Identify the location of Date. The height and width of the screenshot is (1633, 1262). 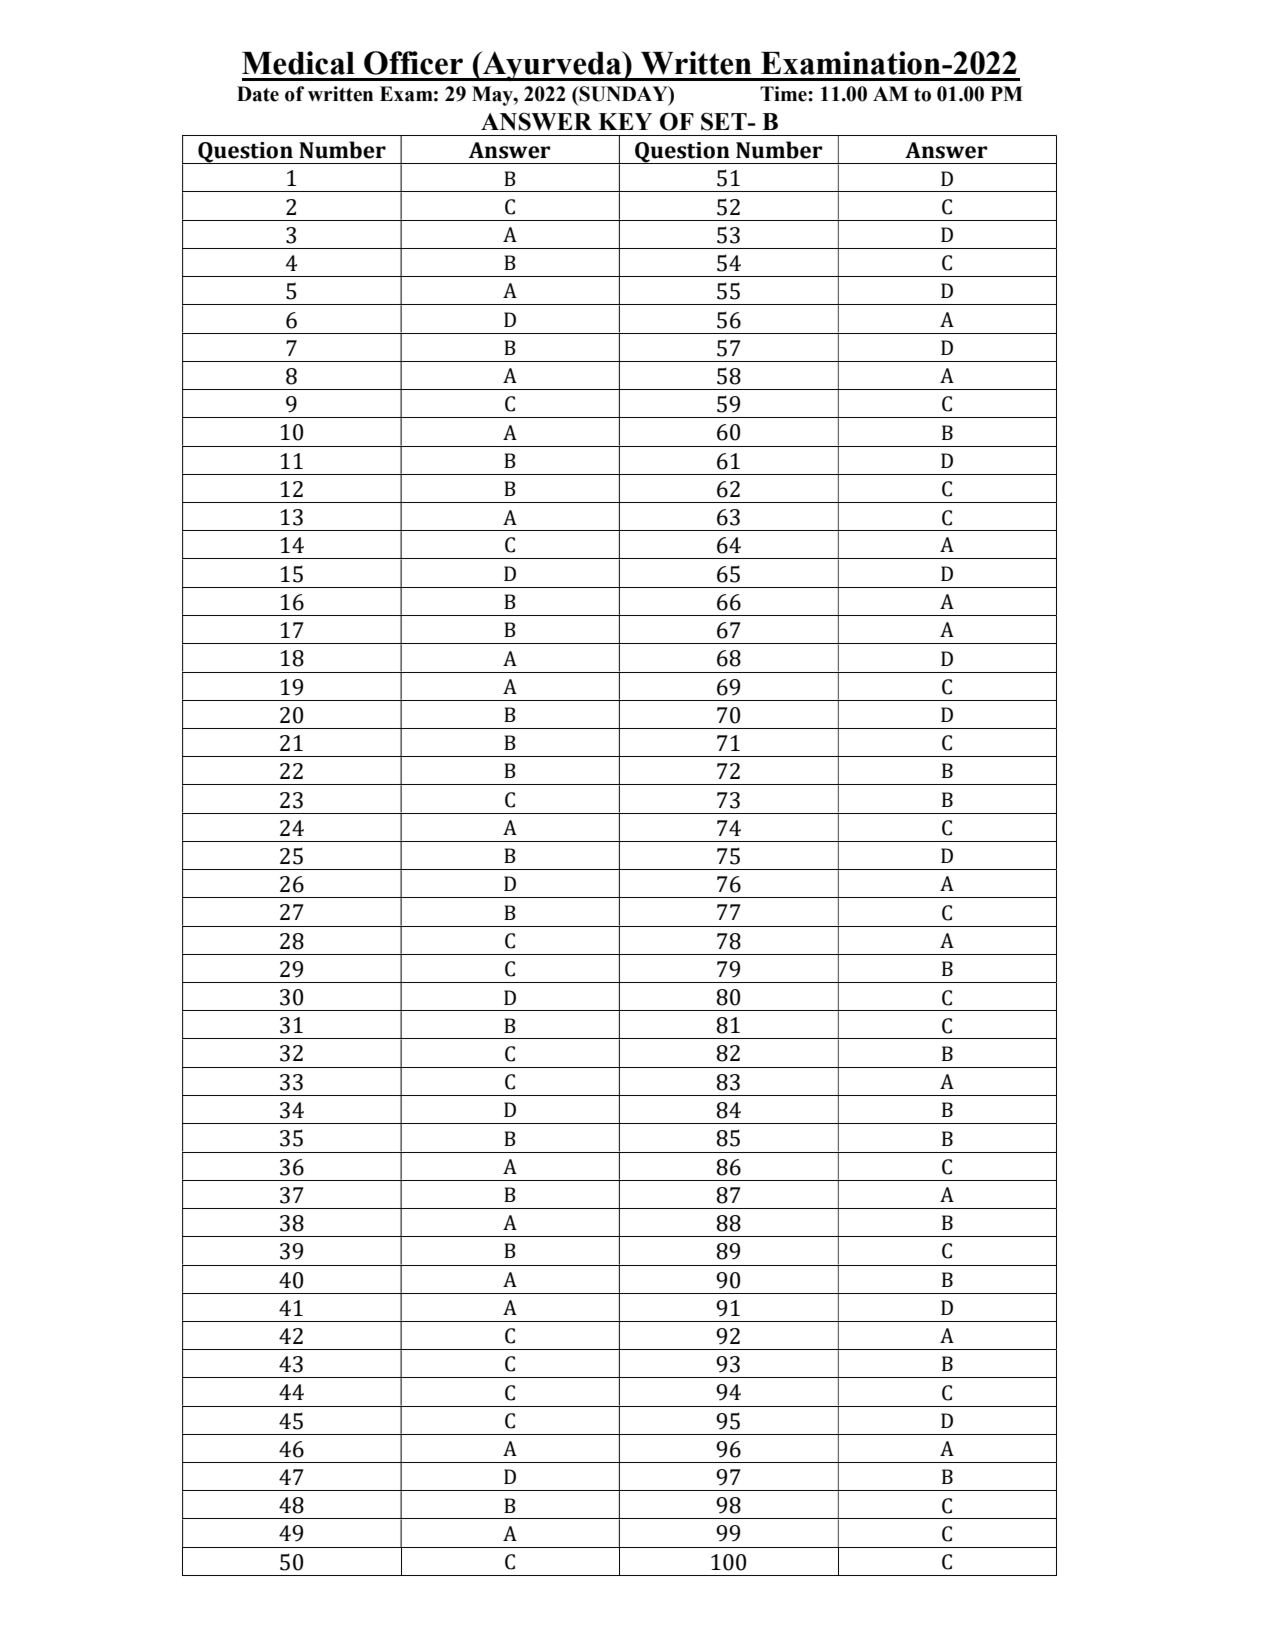
(258, 94).
